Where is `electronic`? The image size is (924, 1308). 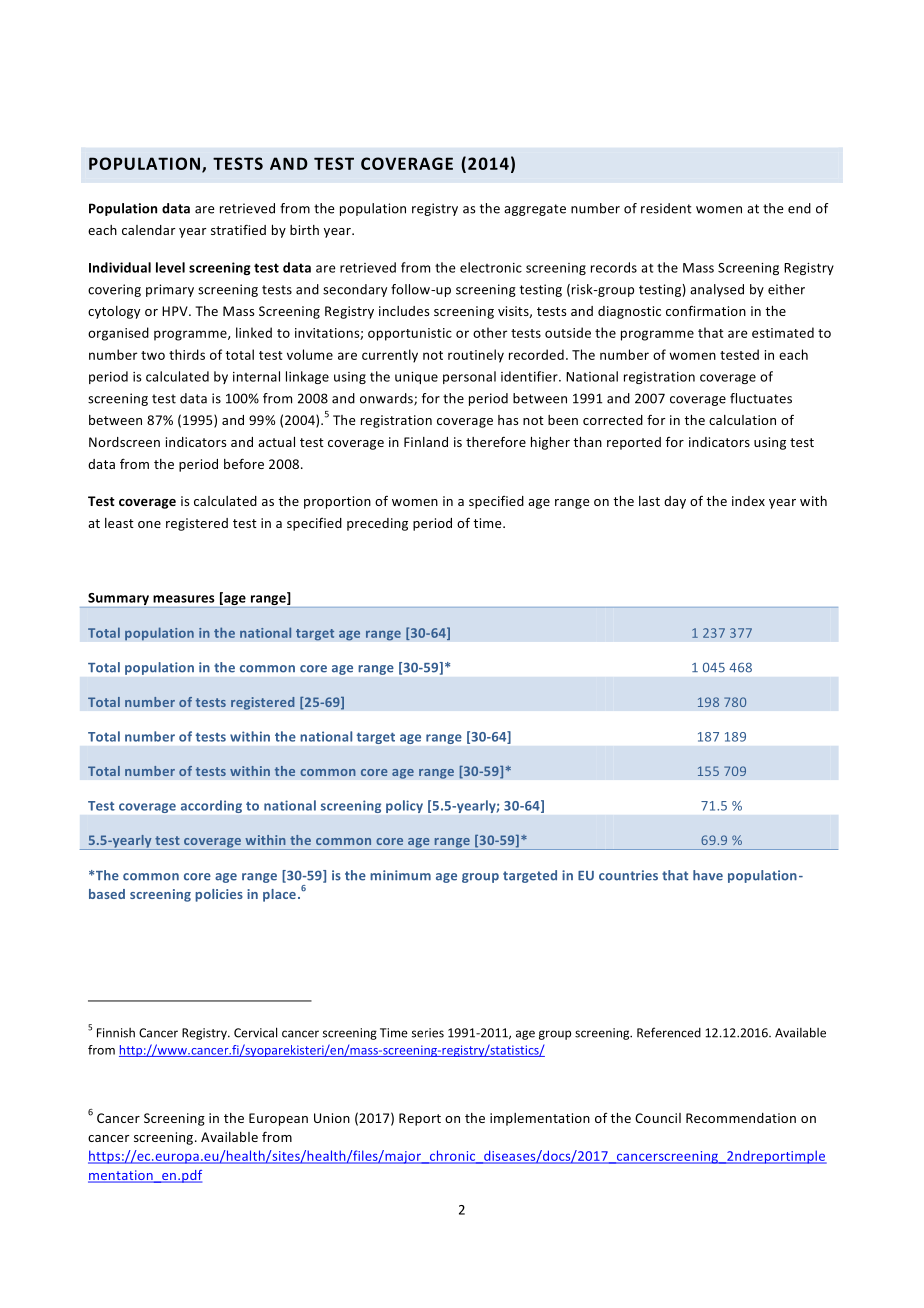 electronic is located at coordinates (491, 267).
